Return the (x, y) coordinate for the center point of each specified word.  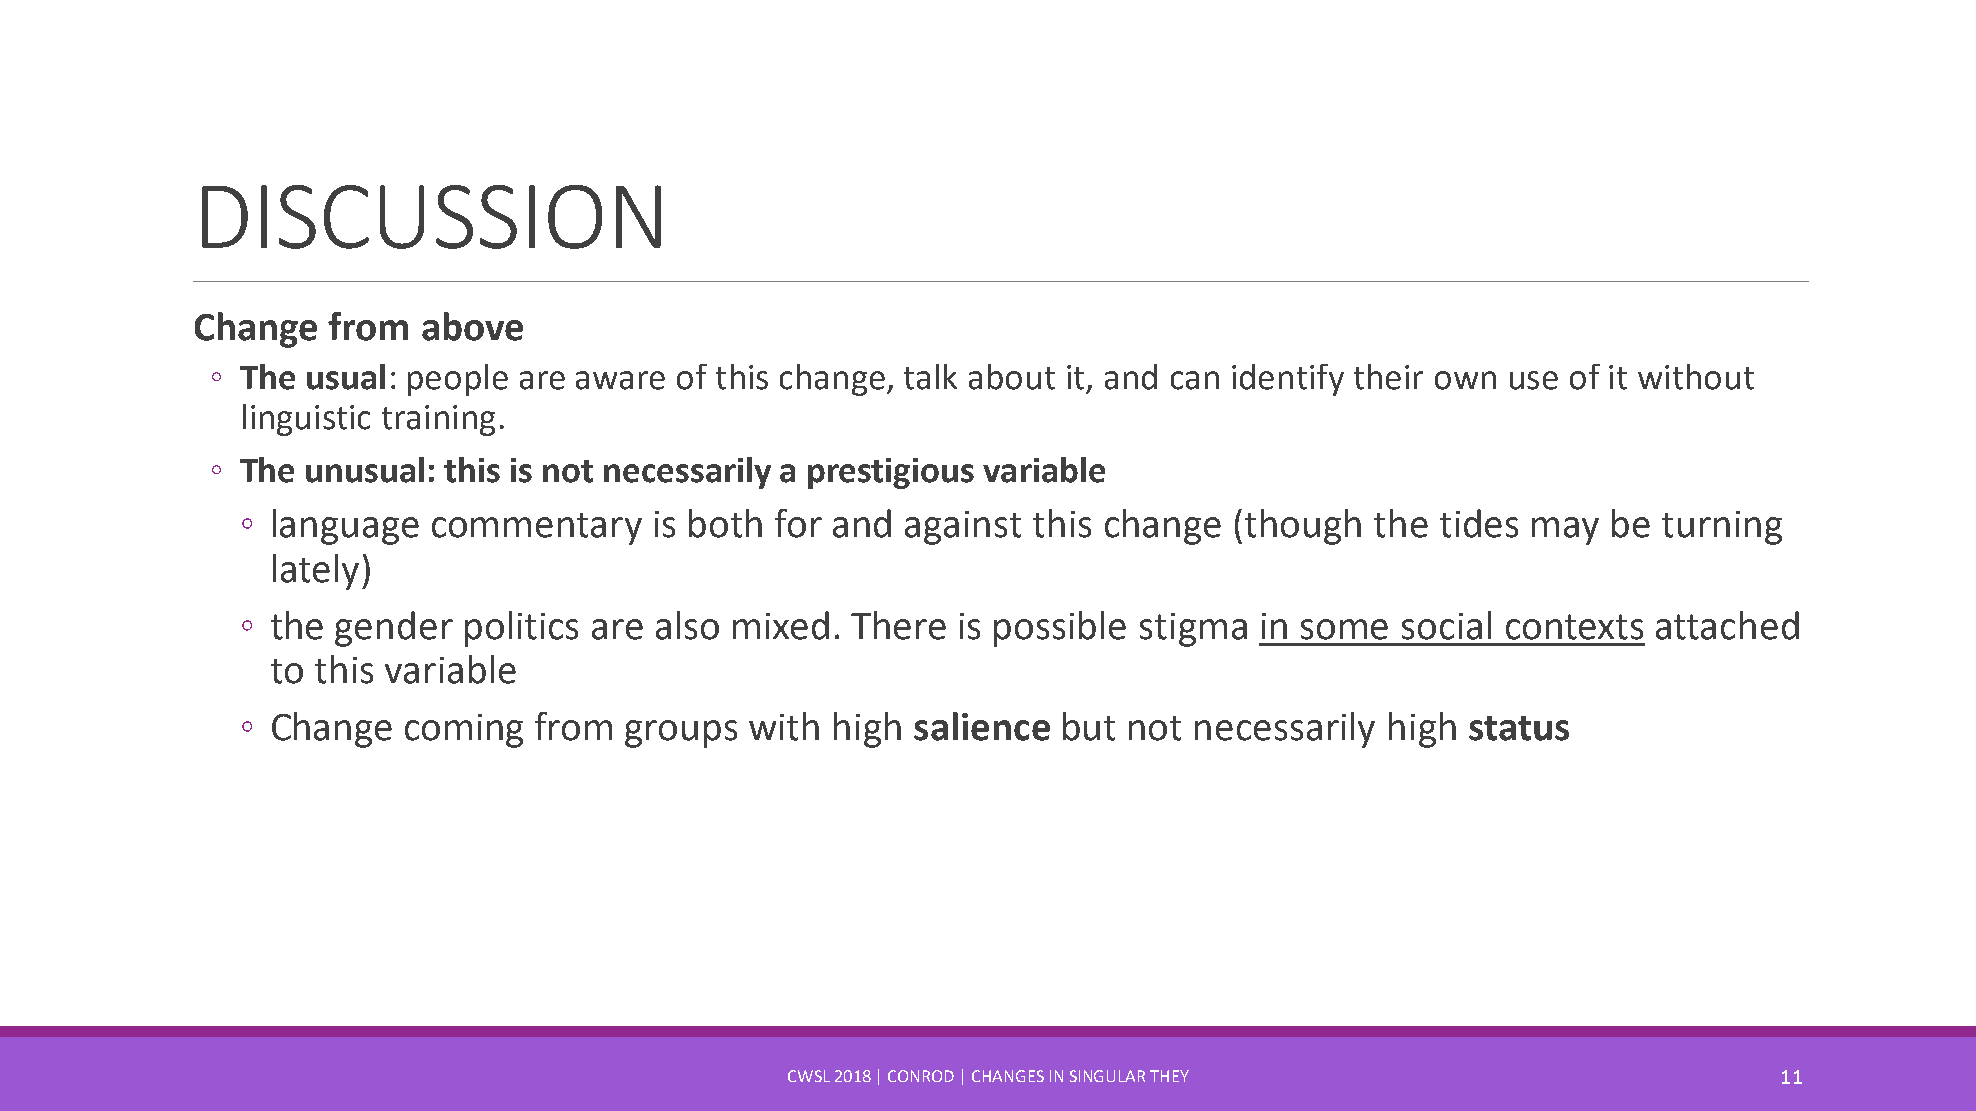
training (438, 420)
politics (521, 629)
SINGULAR (1107, 1076)
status (1519, 728)
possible (1060, 629)
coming (464, 731)
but (1089, 726)
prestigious (891, 473)
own (1465, 380)
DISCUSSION (431, 217)
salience (982, 726)
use (1534, 380)
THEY (1169, 1076)
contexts (1574, 627)
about (1012, 377)
